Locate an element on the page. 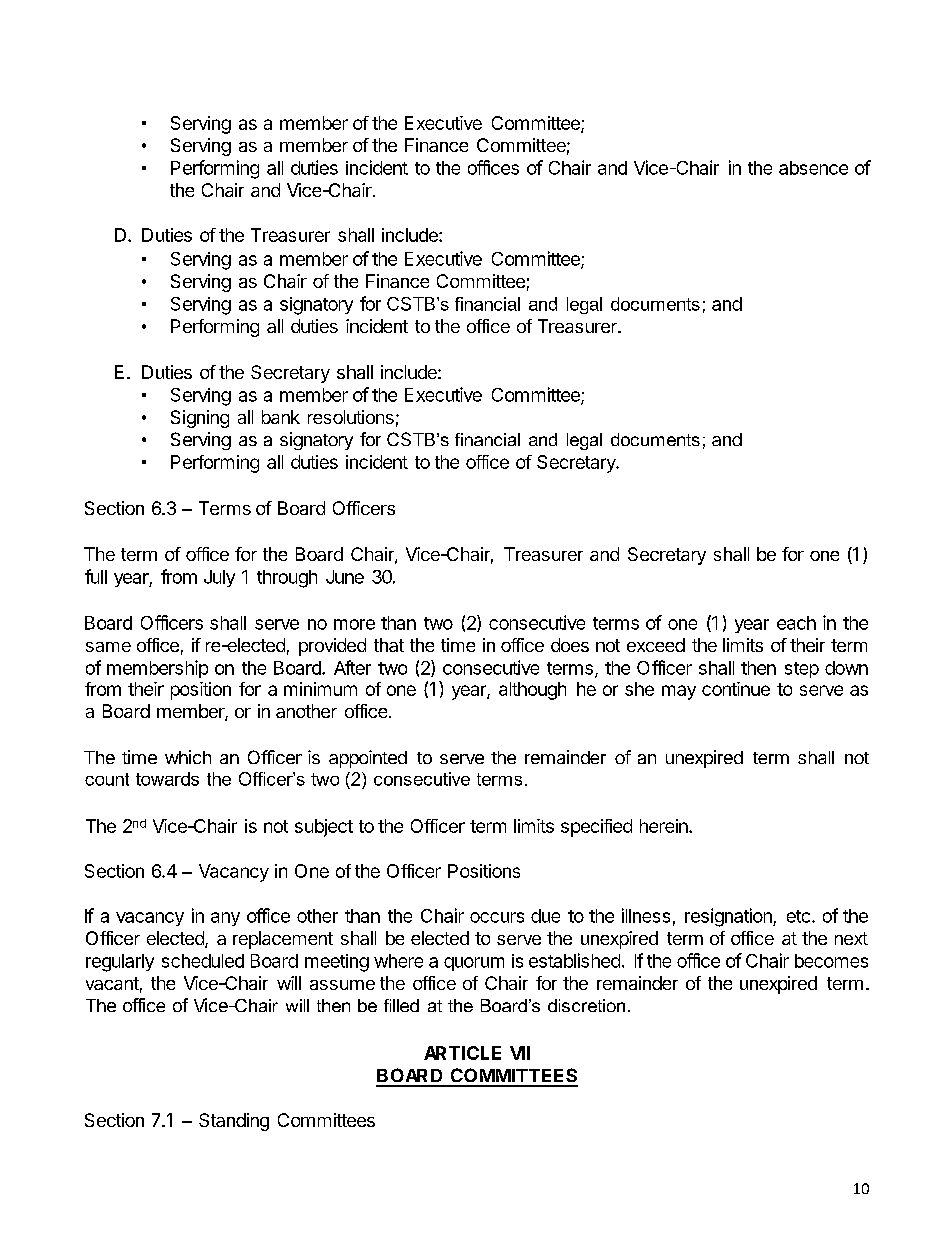 The width and height of the document is (952, 1233). resignation is located at coordinates (729, 917).
